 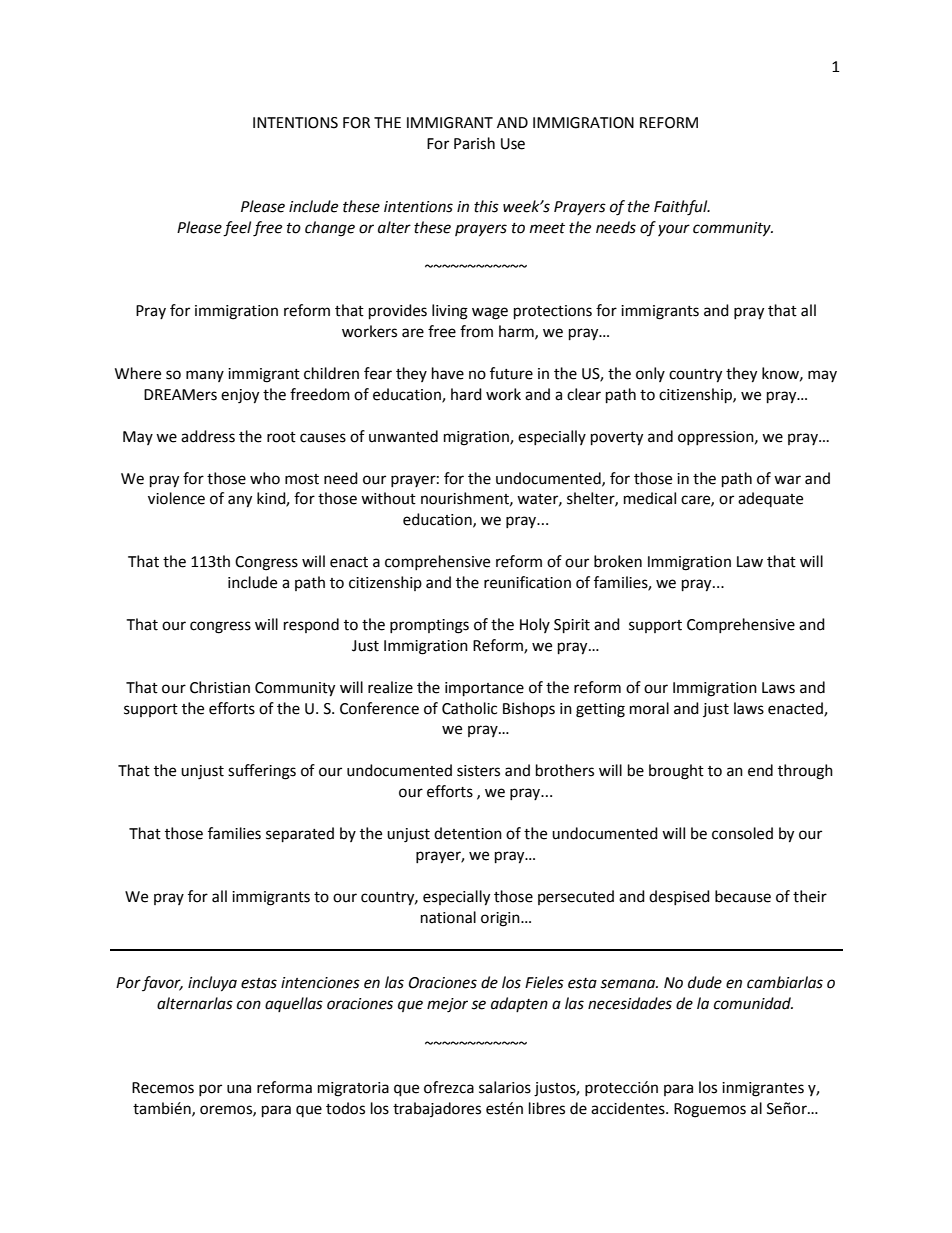 What do you see at coordinates (237, 229) in the page?
I see `feel` at bounding box center [237, 229].
